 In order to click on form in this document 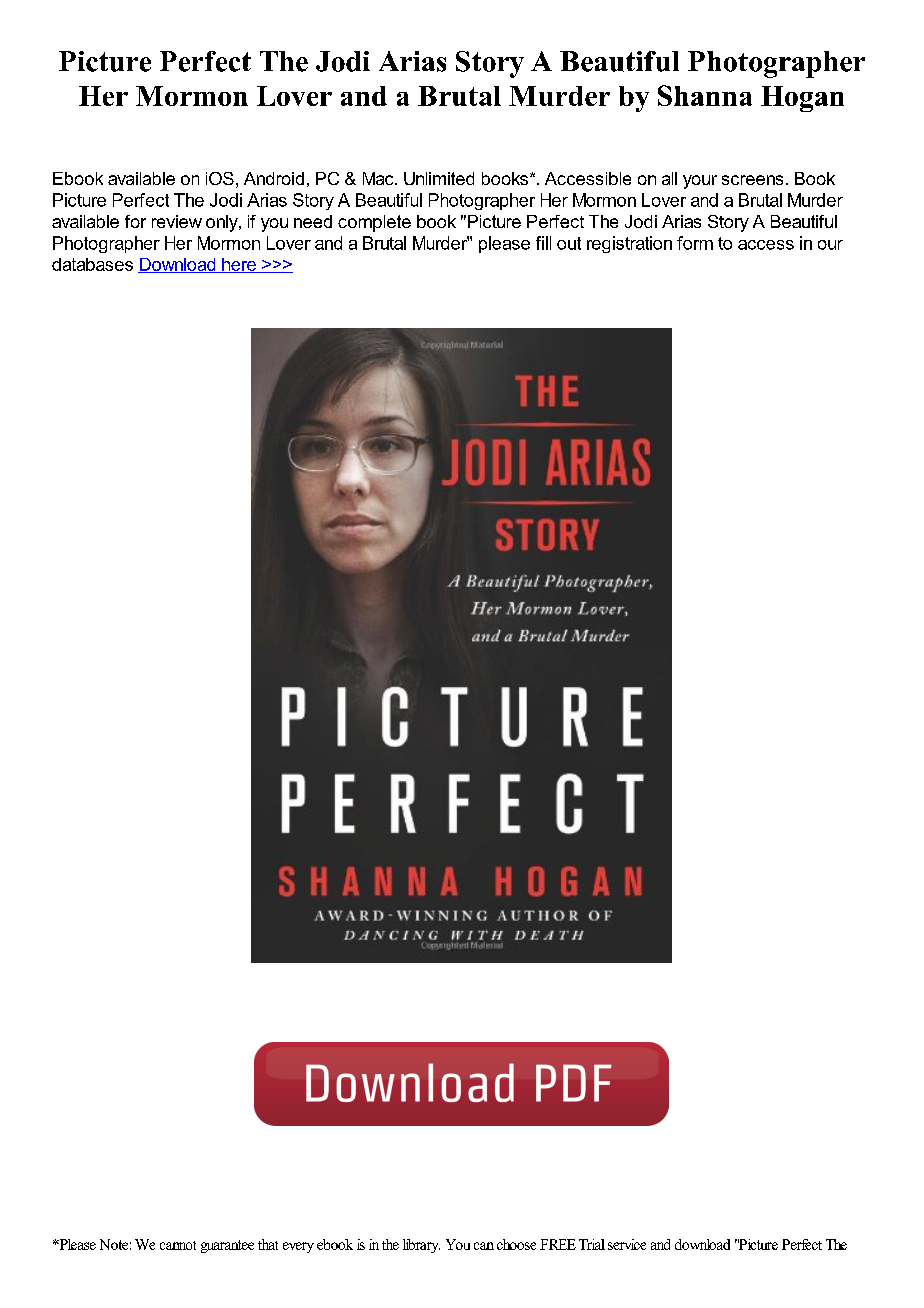, I will do `click(695, 243)`.
